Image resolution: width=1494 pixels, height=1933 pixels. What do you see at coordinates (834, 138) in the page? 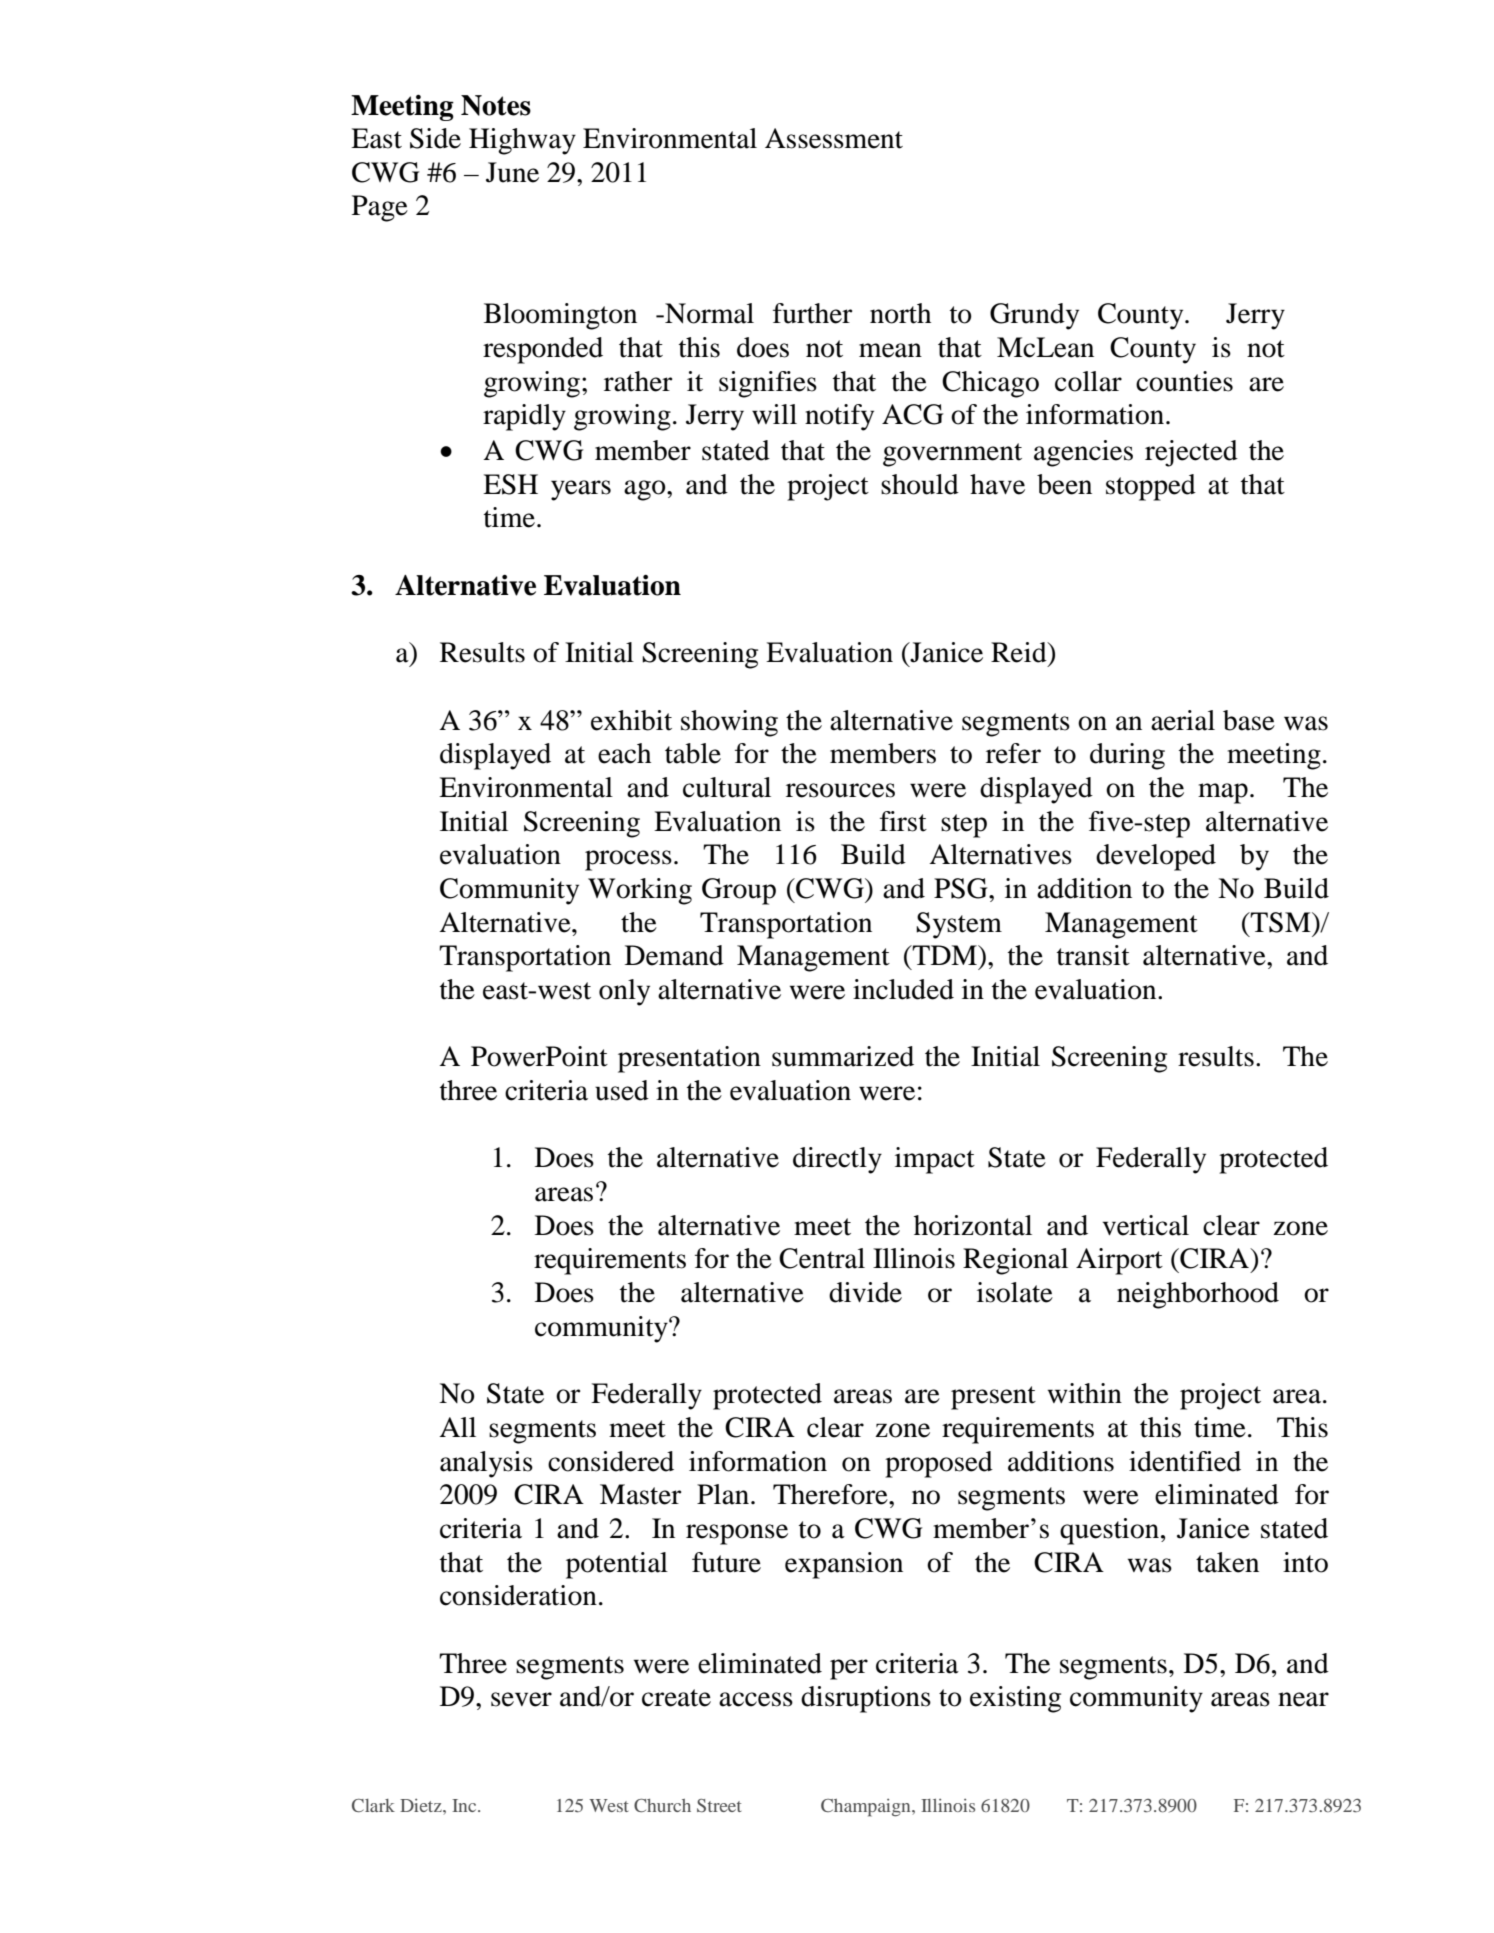
I see `Assessment` at bounding box center [834, 138].
